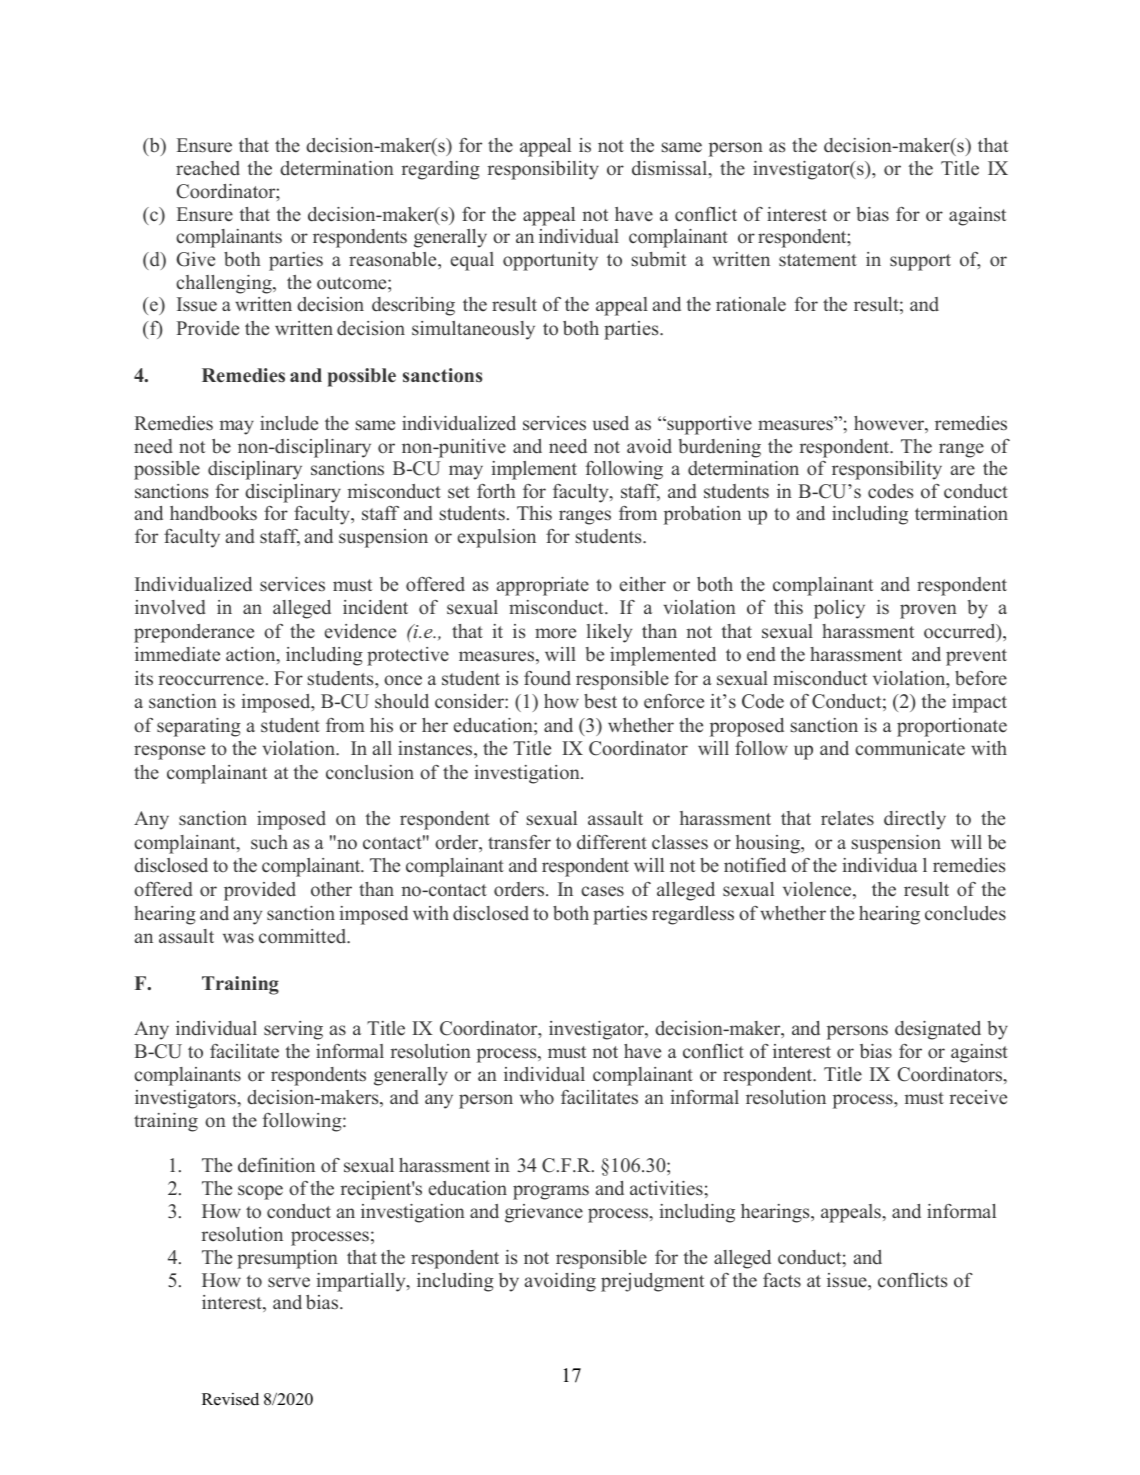  What do you see at coordinates (208, 168) in the document?
I see `reached` at bounding box center [208, 168].
